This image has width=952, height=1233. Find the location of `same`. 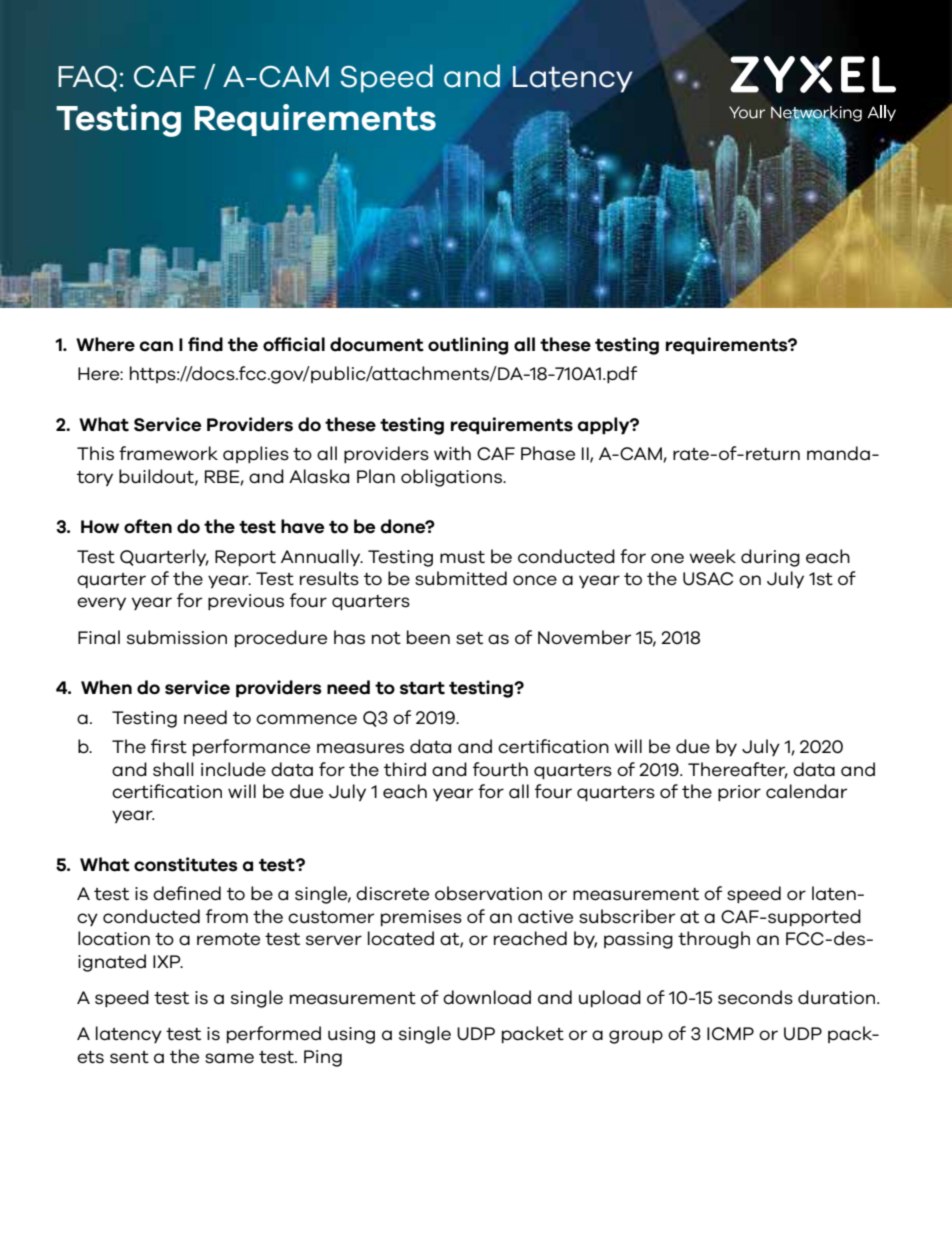

same is located at coordinates (229, 1058).
